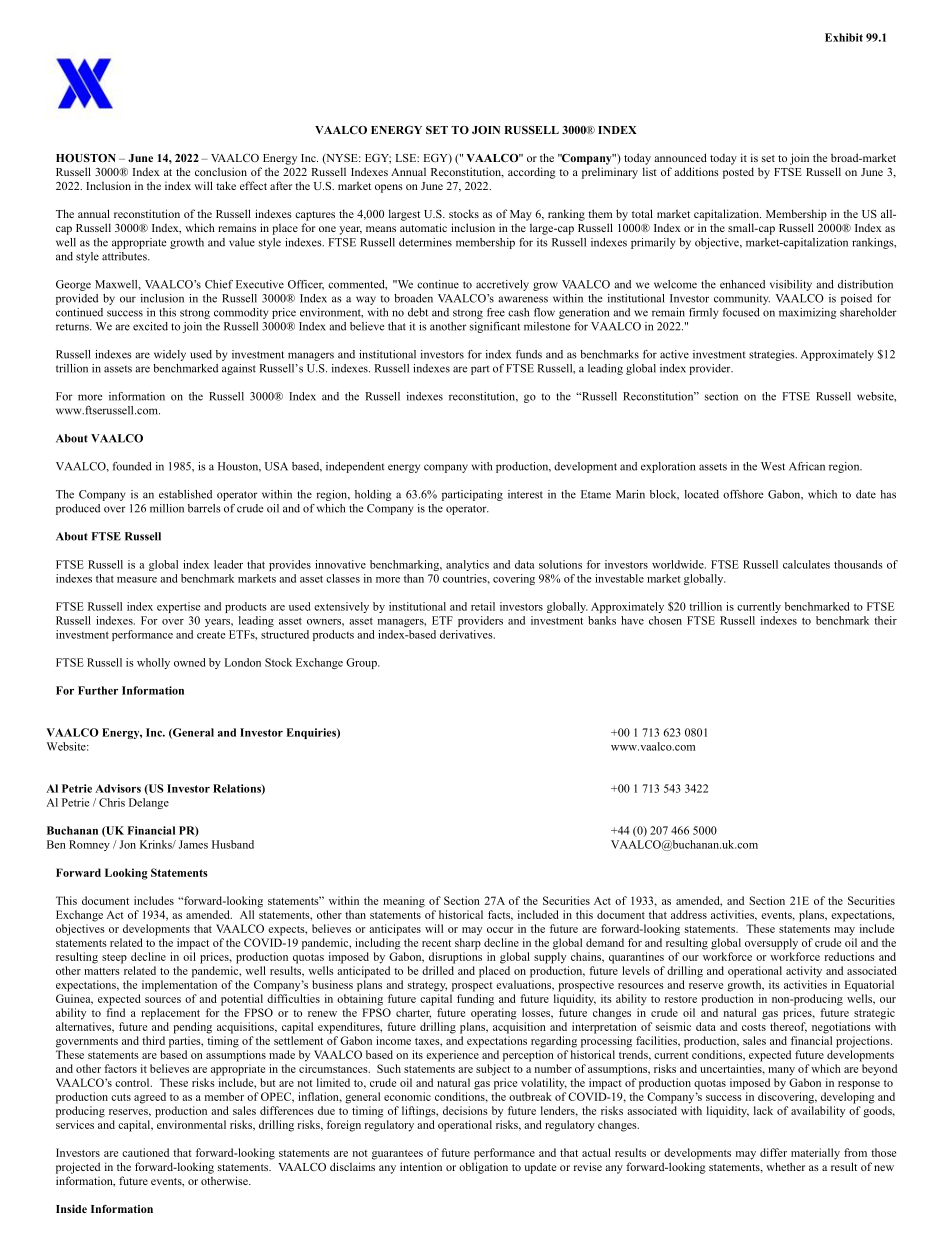 This page has height=1233, width=952. What do you see at coordinates (500, 930) in the page?
I see `occur` at bounding box center [500, 930].
